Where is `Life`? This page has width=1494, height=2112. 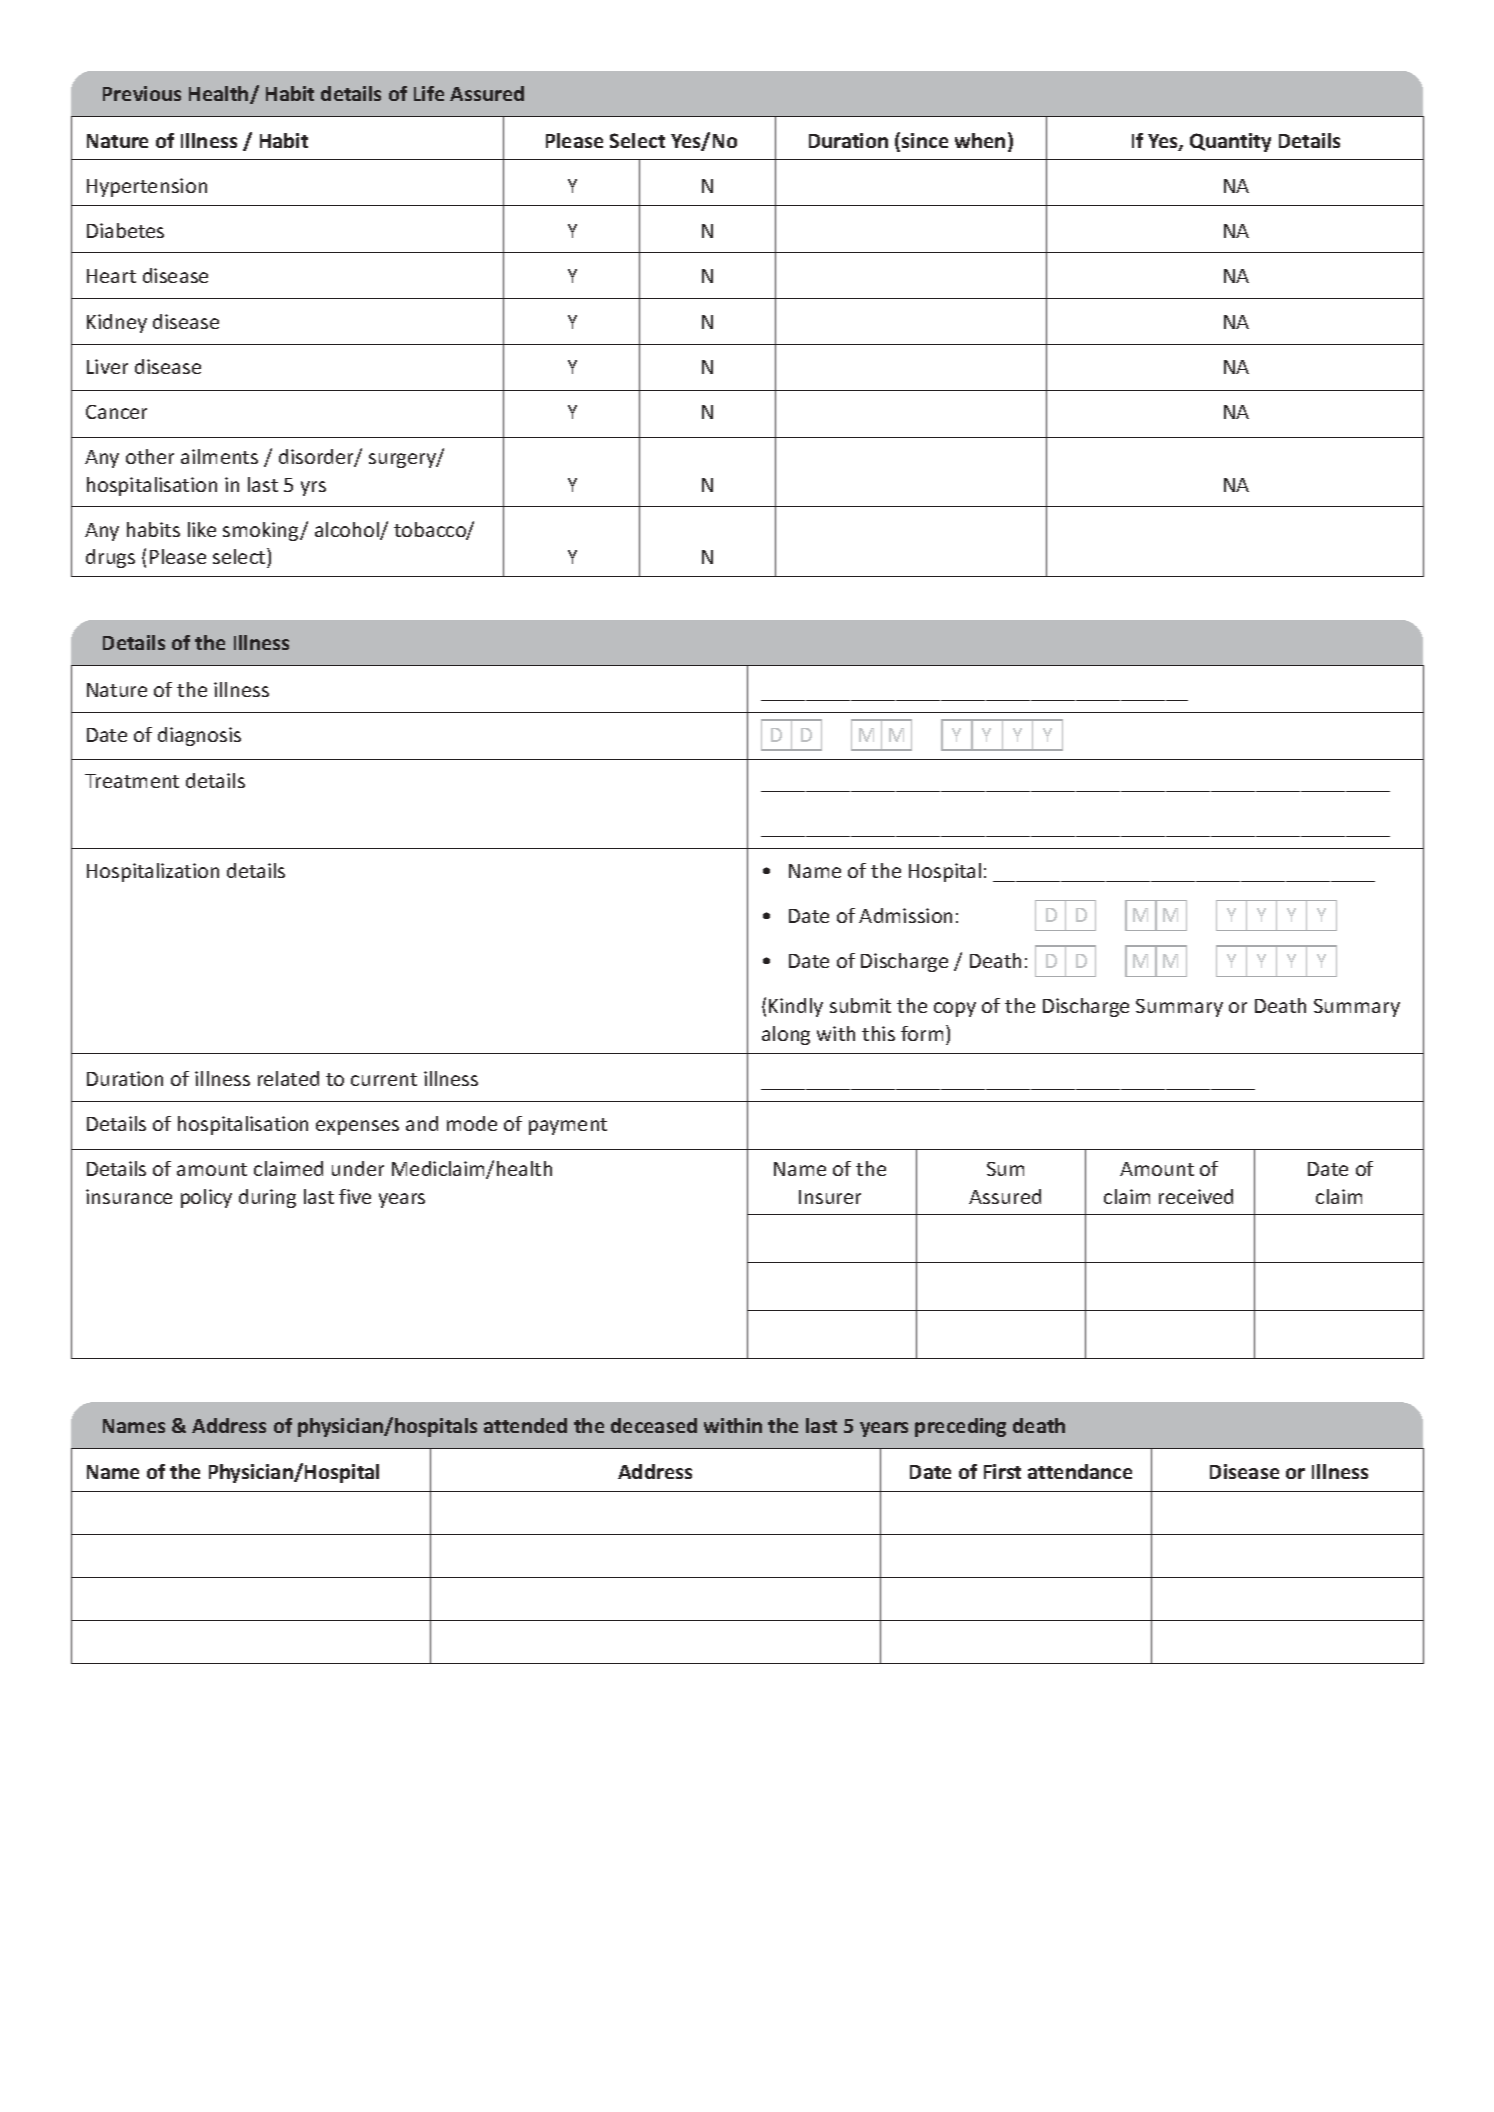
Life is located at coordinates (429, 93).
